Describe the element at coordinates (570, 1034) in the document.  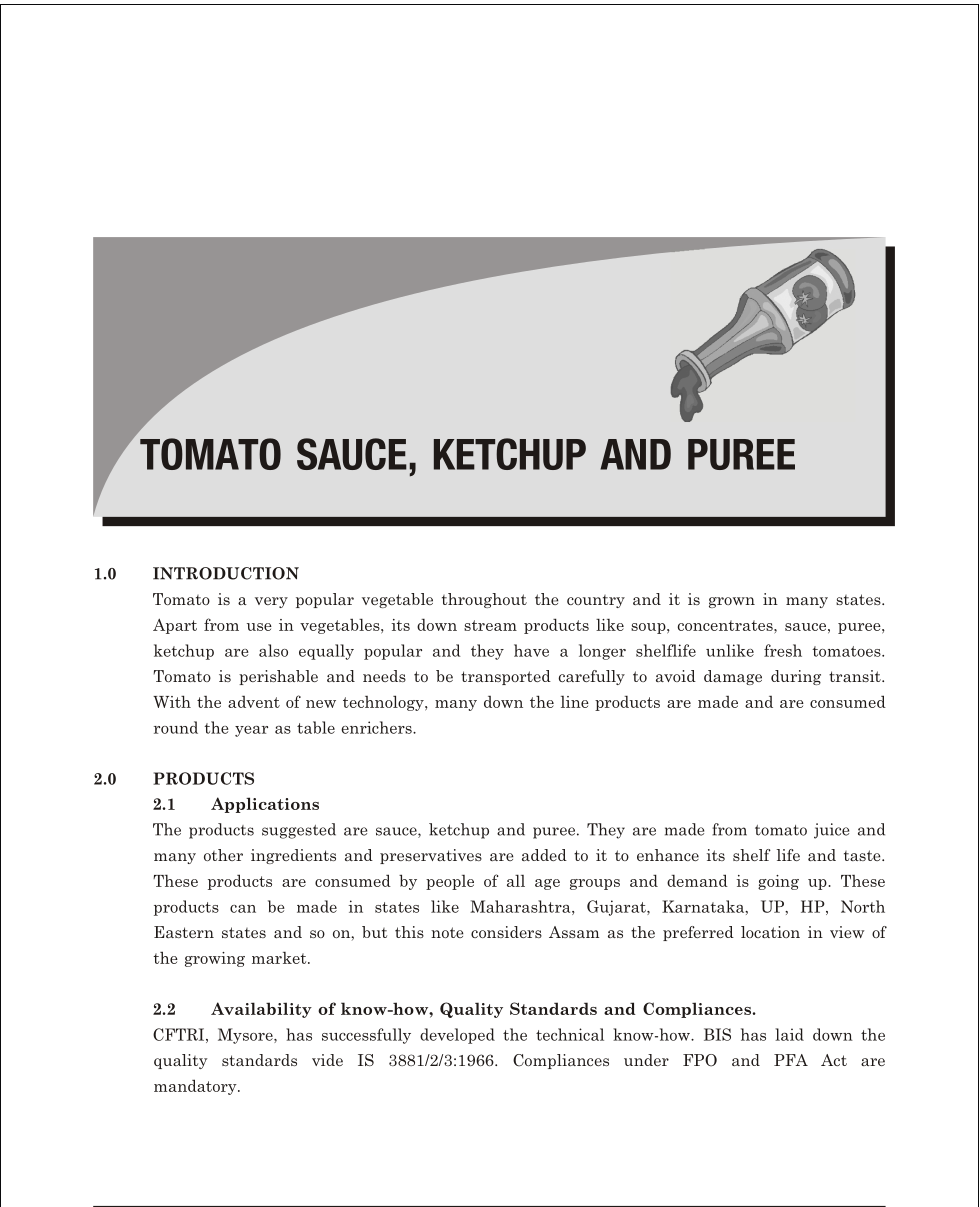
I see `technical` at that location.
